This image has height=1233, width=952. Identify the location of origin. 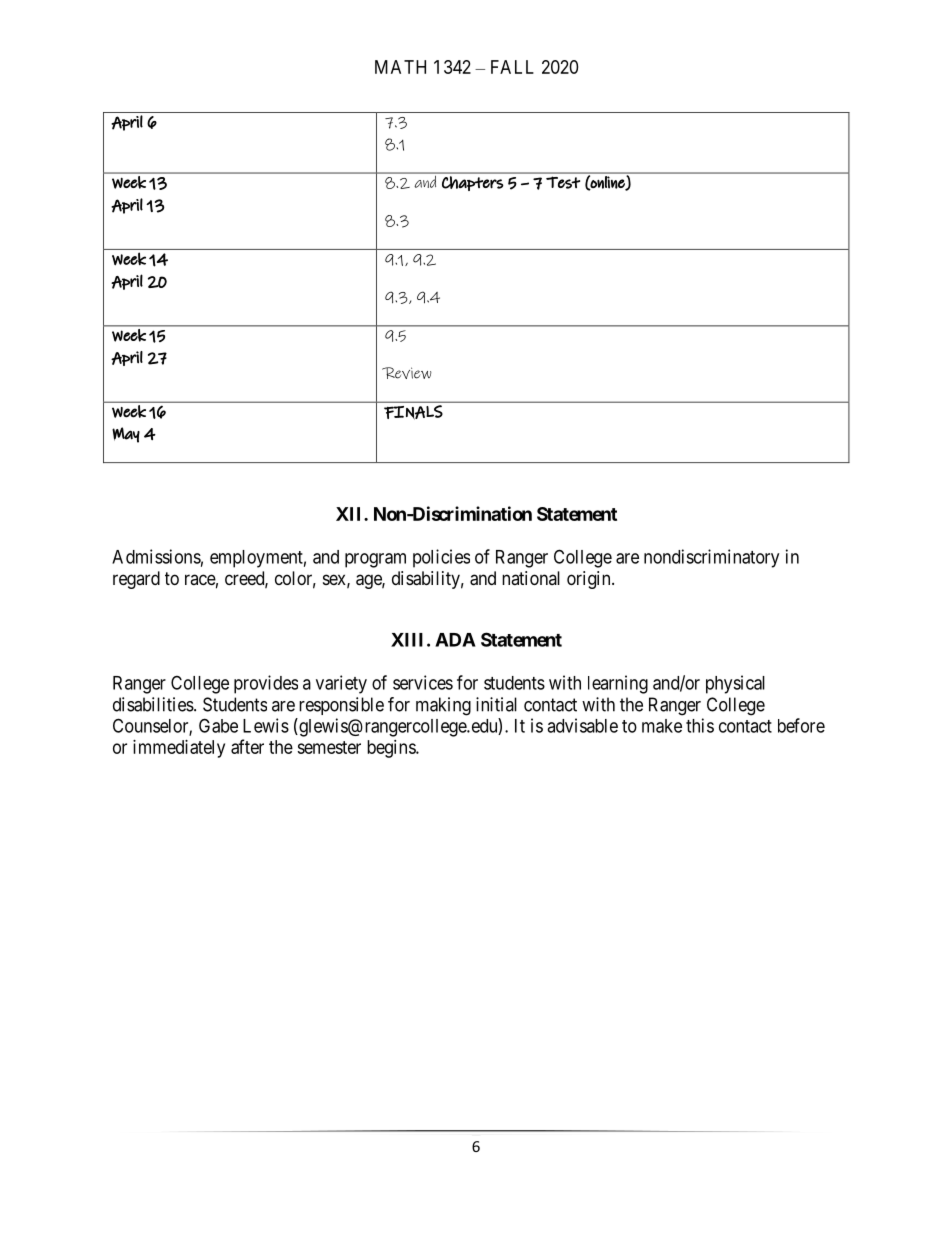
(590, 580).
